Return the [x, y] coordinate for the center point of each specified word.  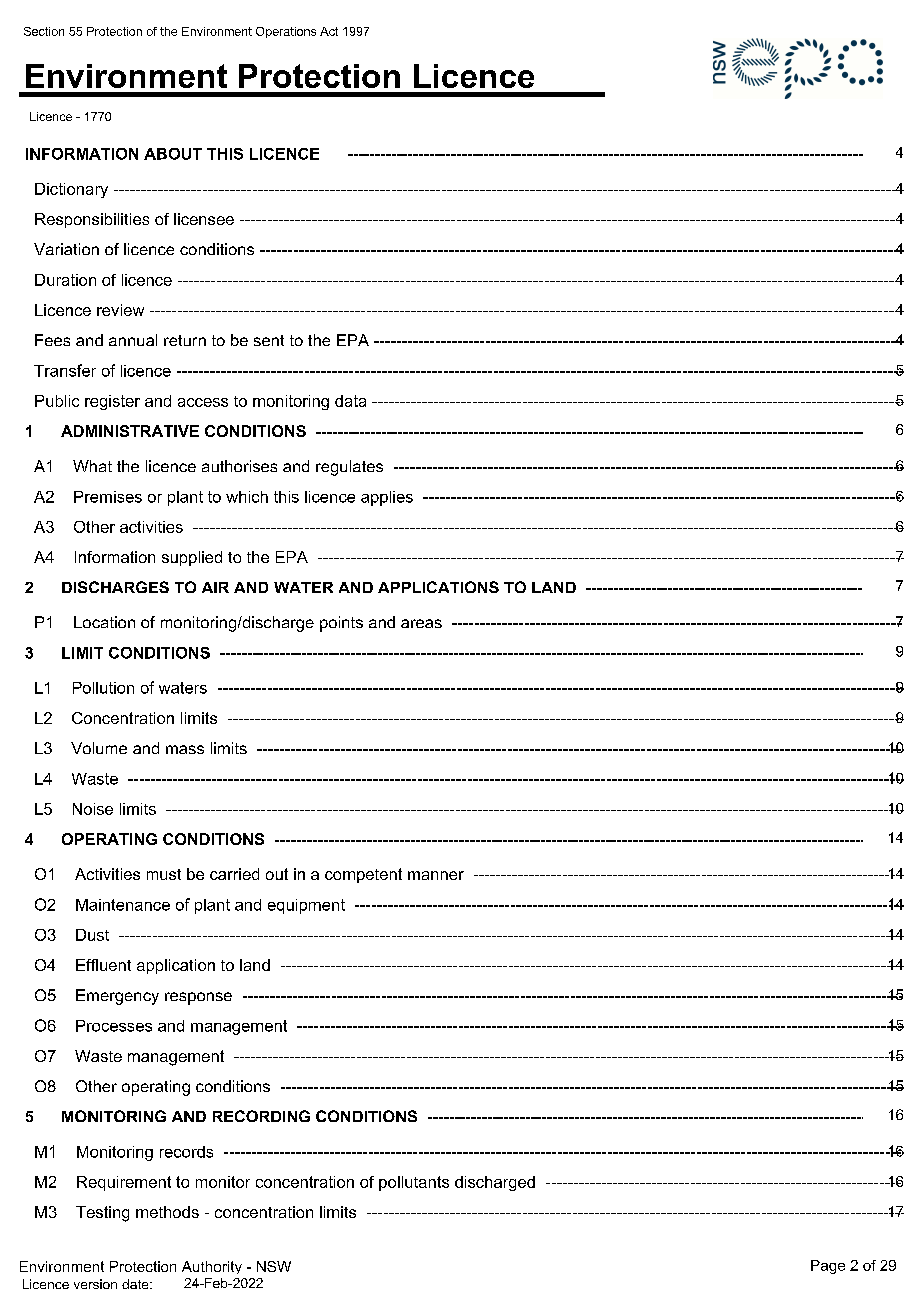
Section [44, 31]
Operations [286, 32]
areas [421, 623]
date [136, 1284]
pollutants [414, 1183]
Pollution [103, 688]
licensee [204, 219]
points [341, 624]
